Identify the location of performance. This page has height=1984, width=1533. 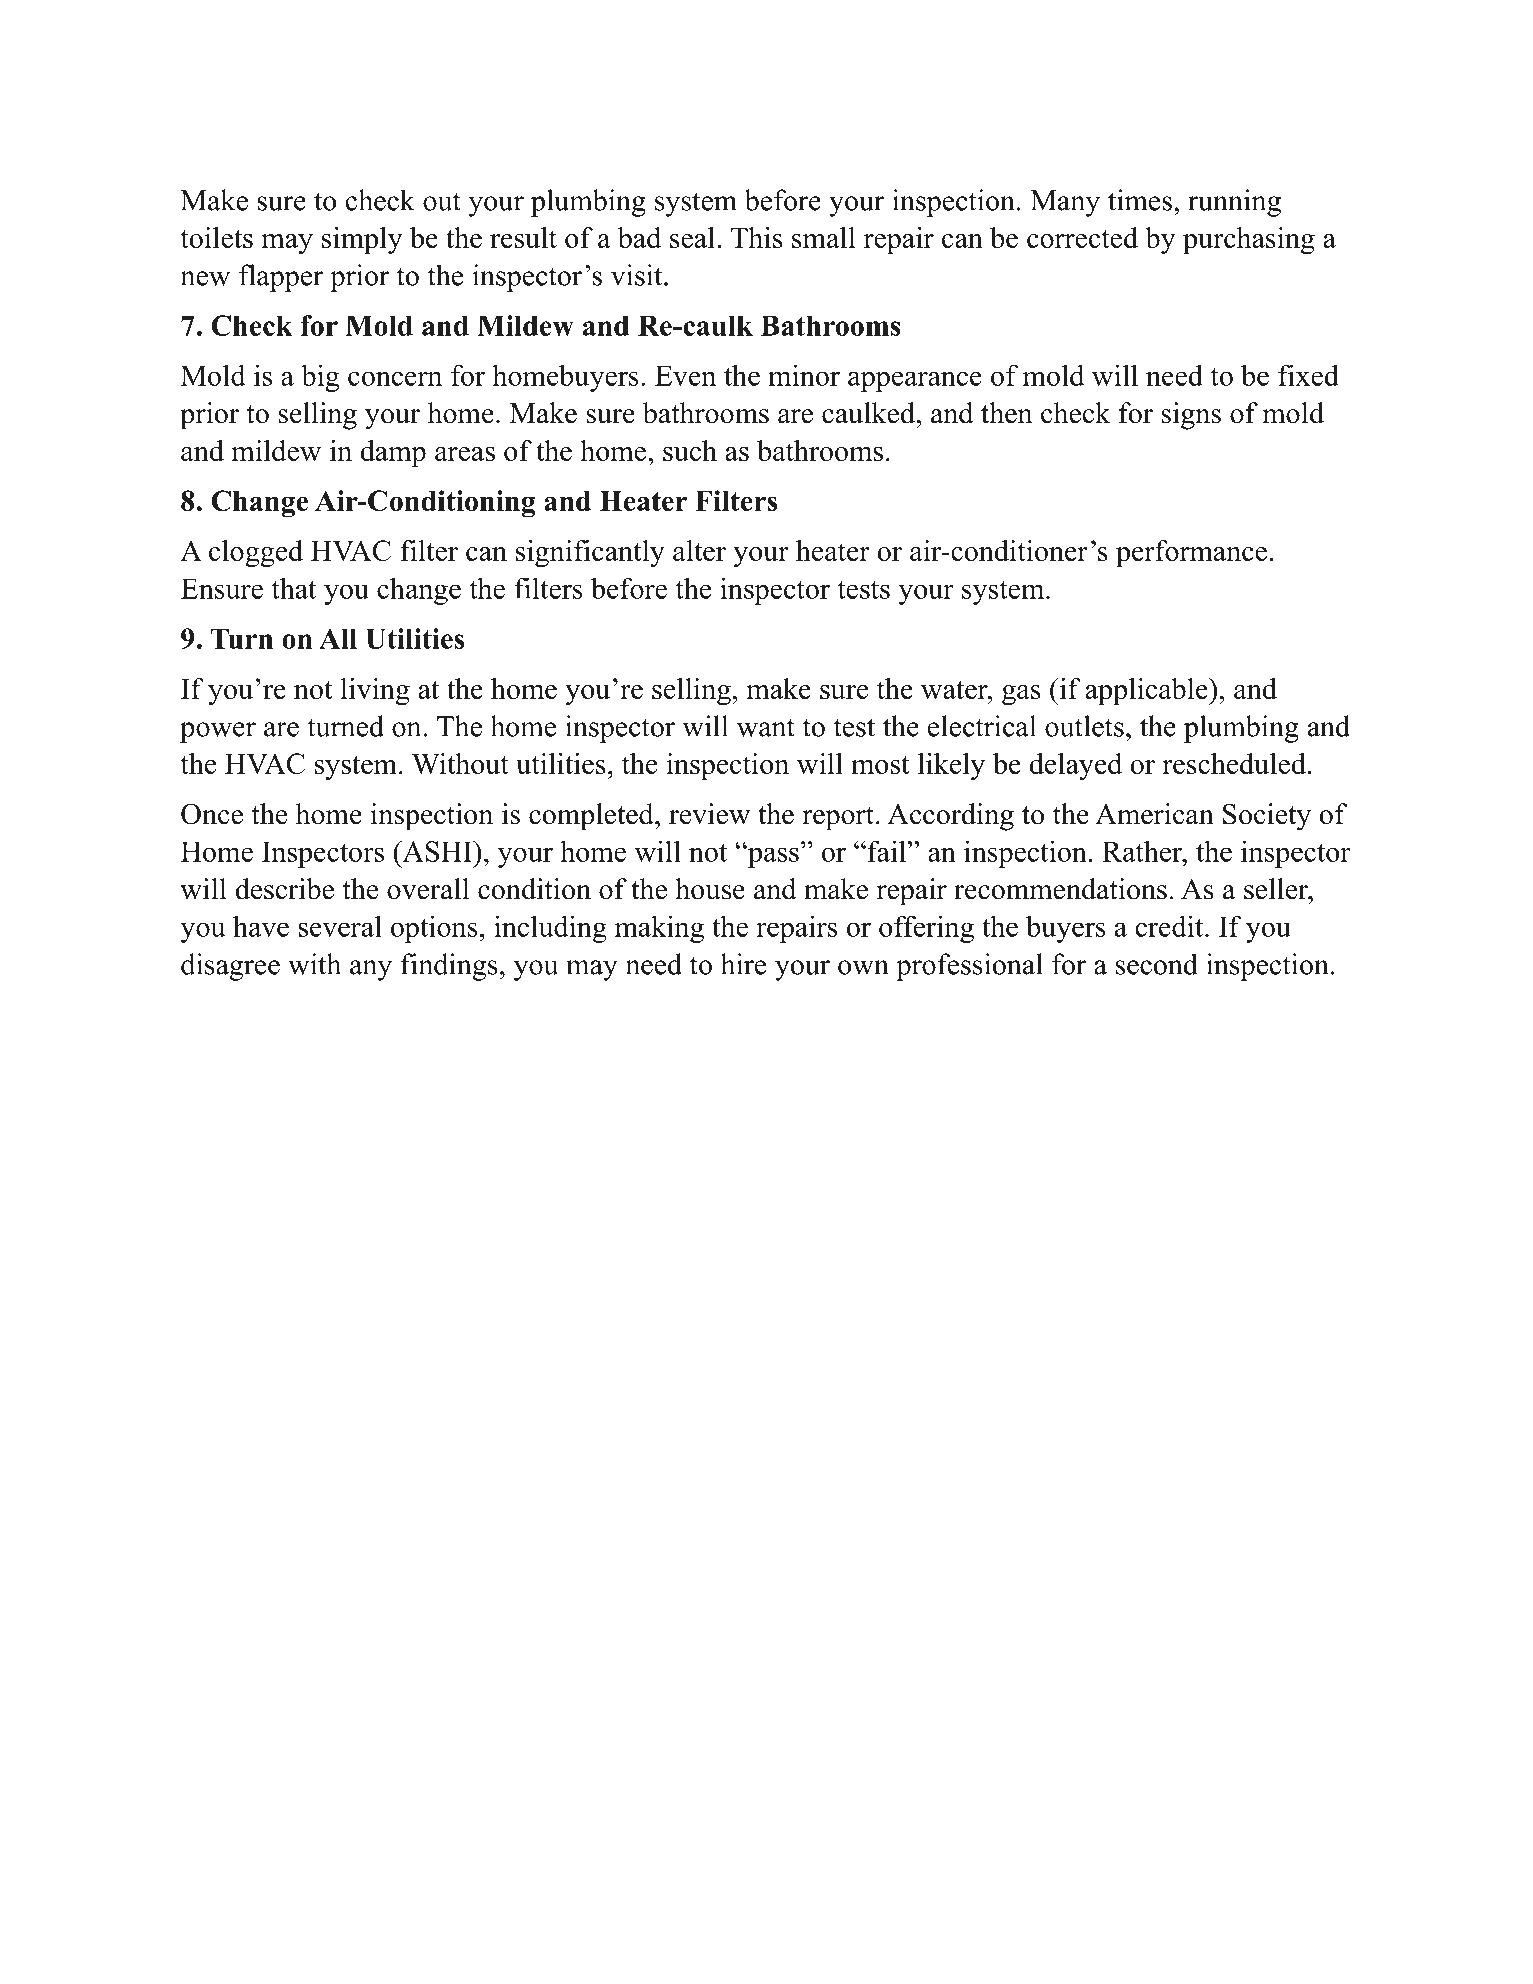
(1191, 553).
